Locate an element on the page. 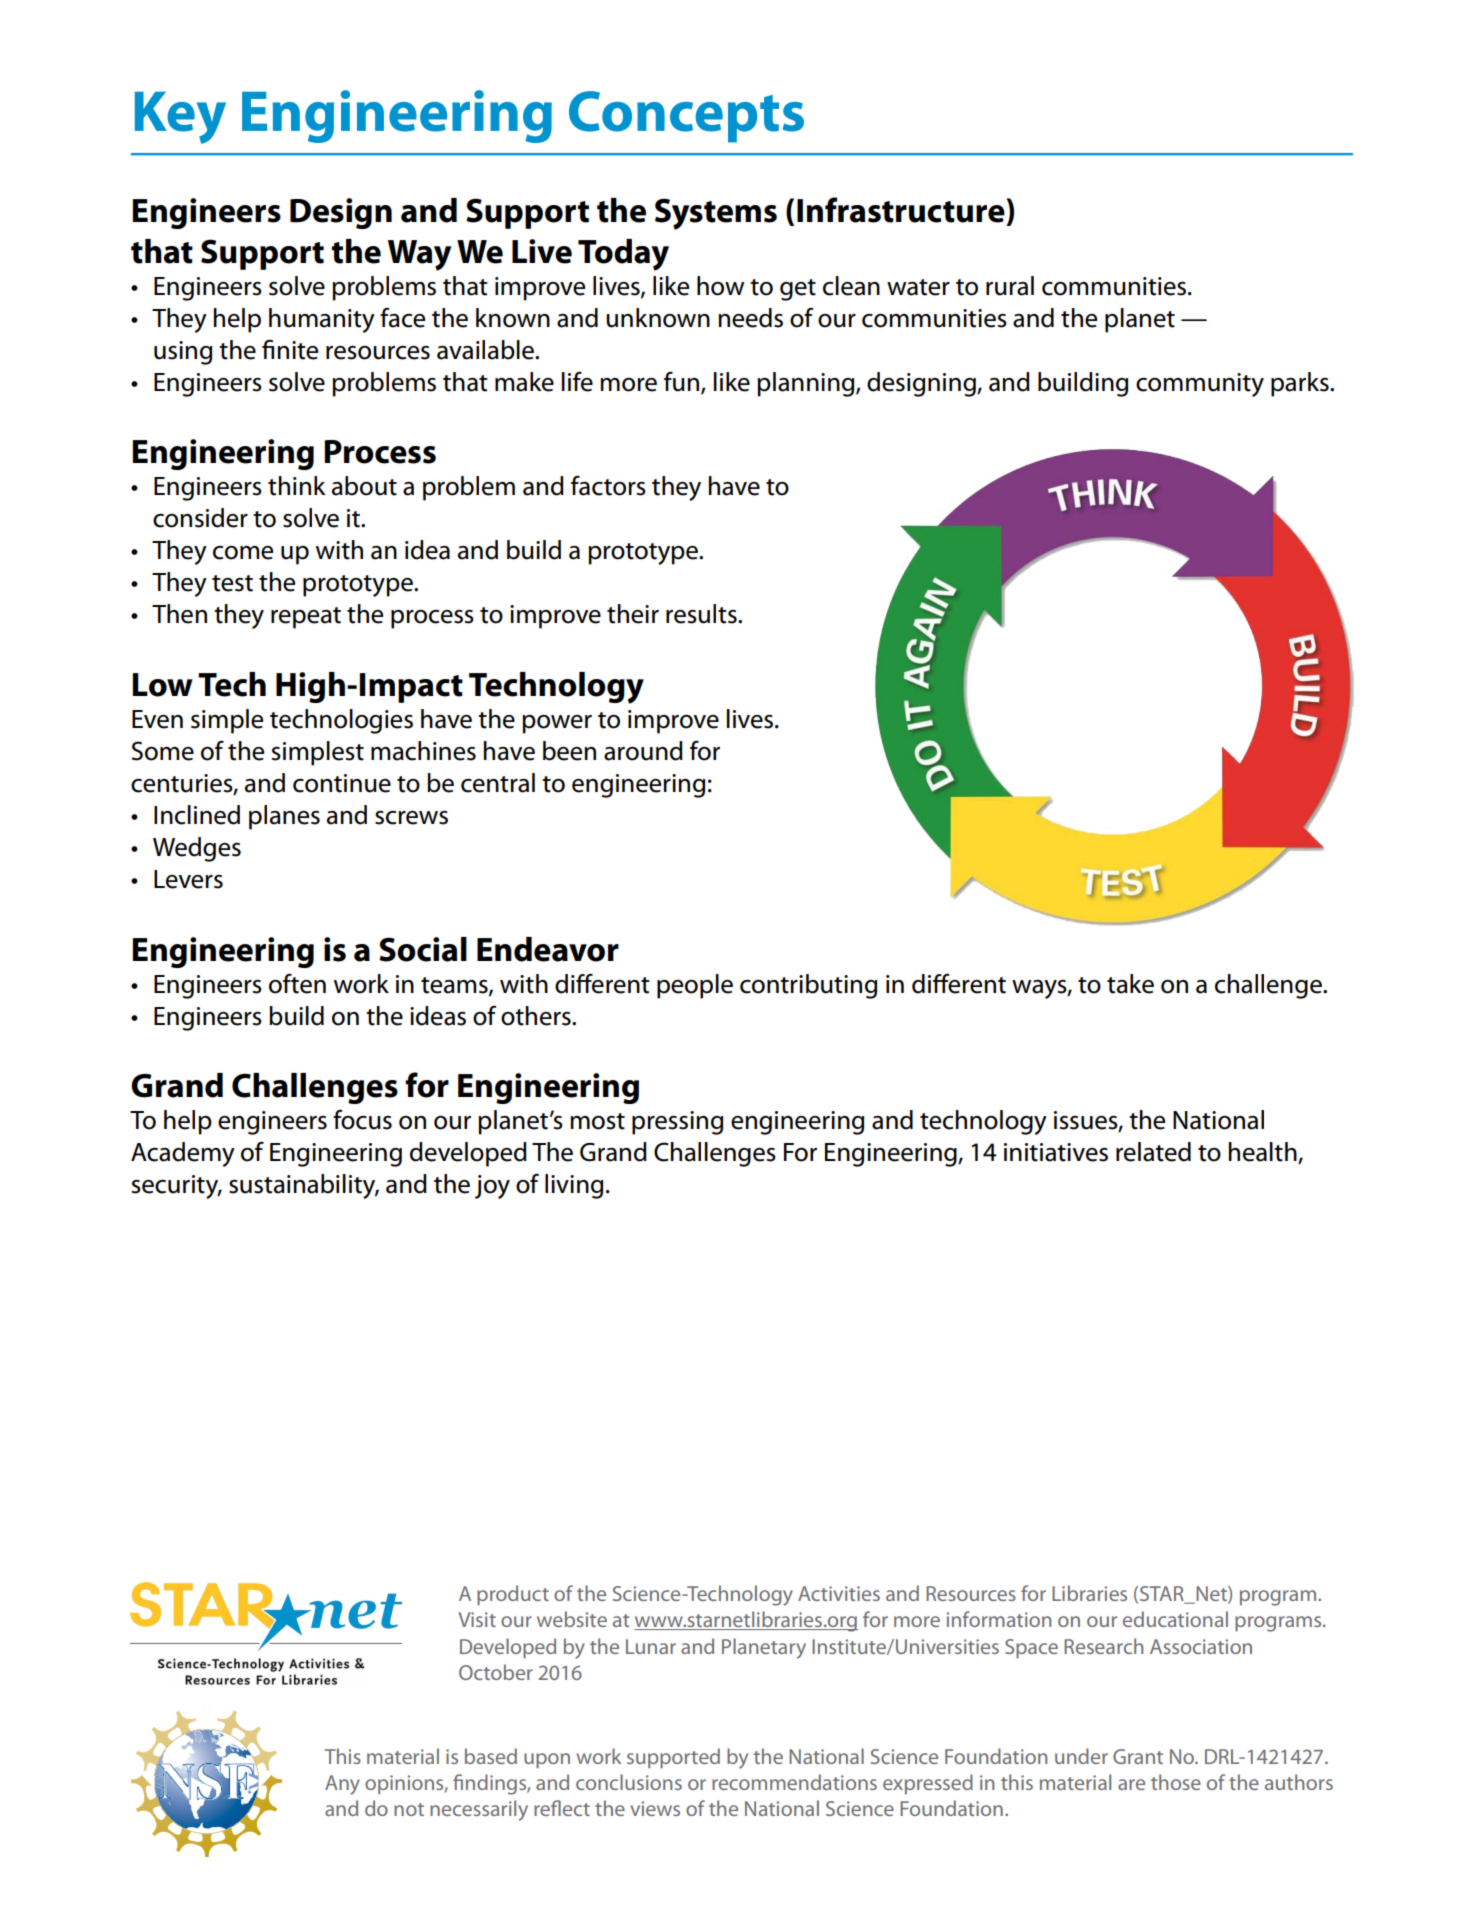 Image resolution: width=1484 pixels, height=1920 pixels. people is located at coordinates (695, 986).
